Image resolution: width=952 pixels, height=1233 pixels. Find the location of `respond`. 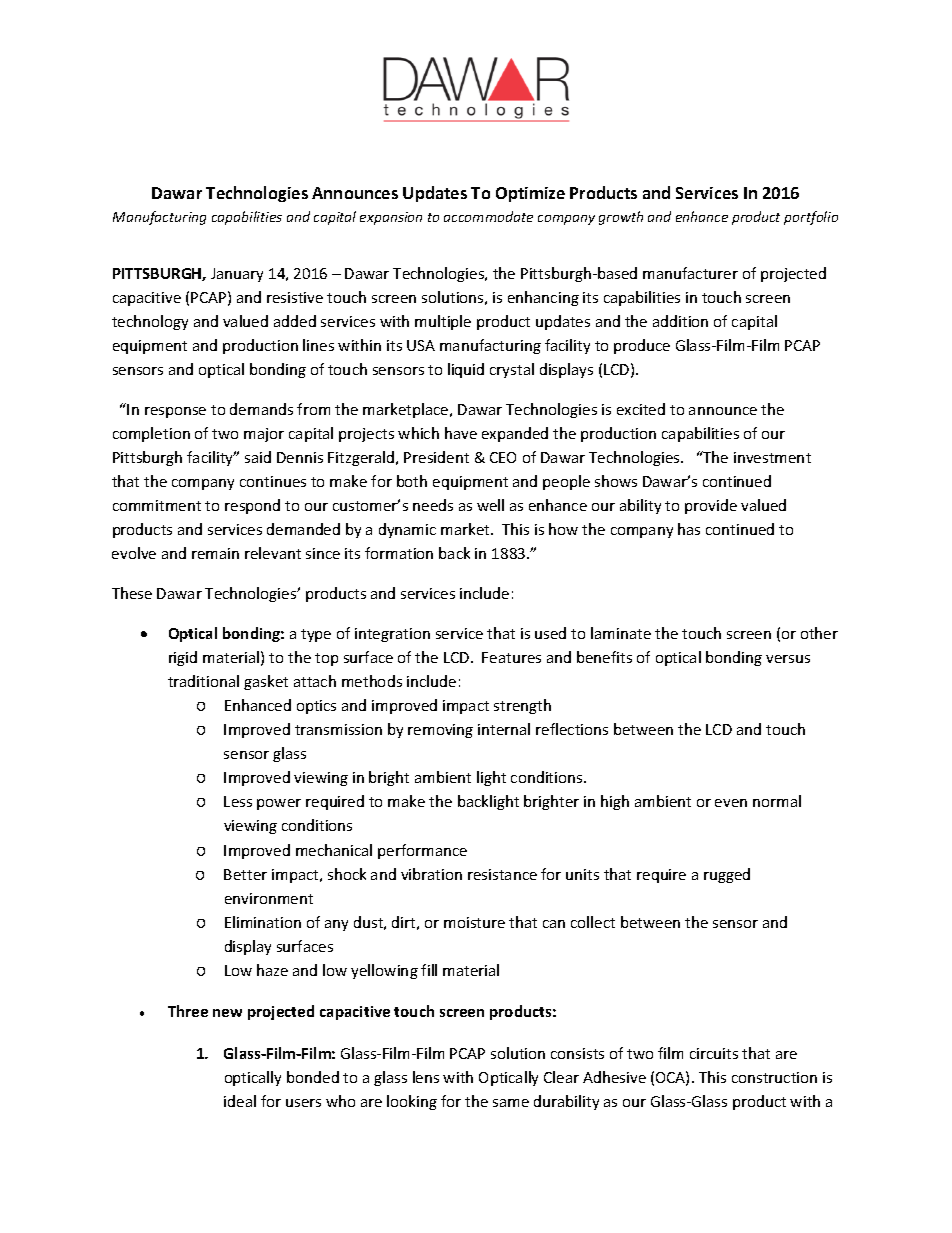

respond is located at coordinates (252, 506).
